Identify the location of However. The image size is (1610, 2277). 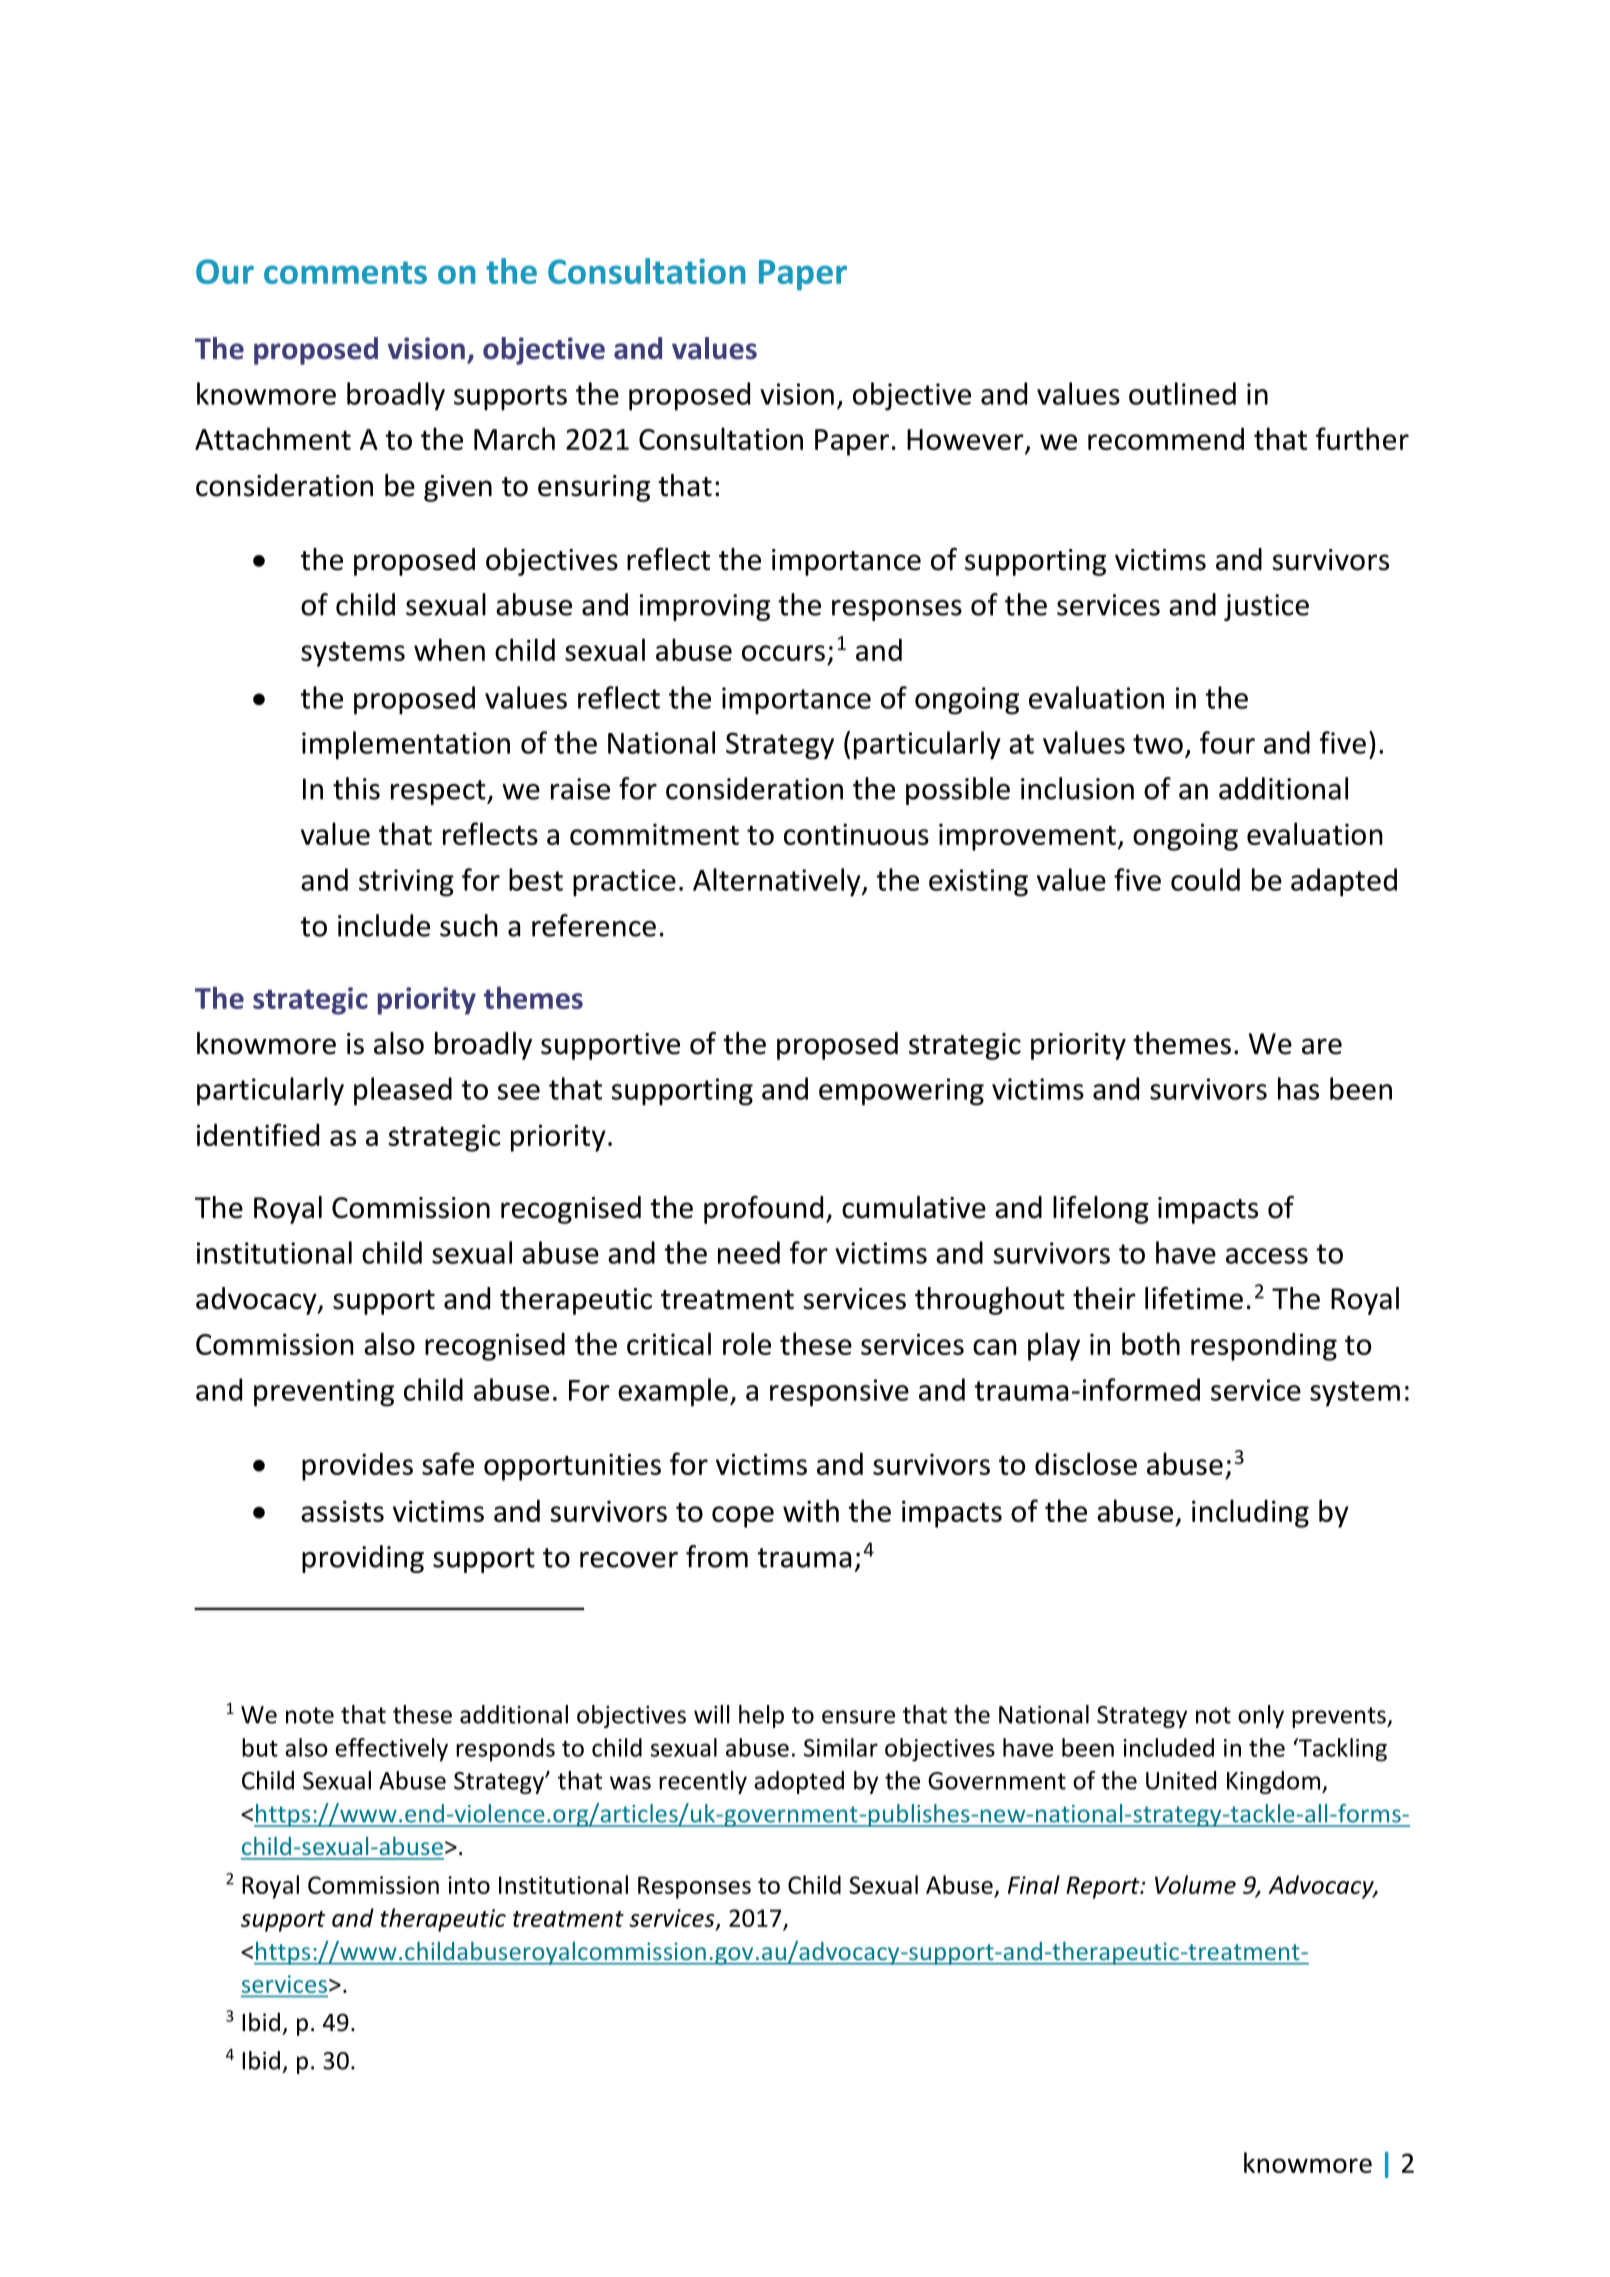
(966, 441).
